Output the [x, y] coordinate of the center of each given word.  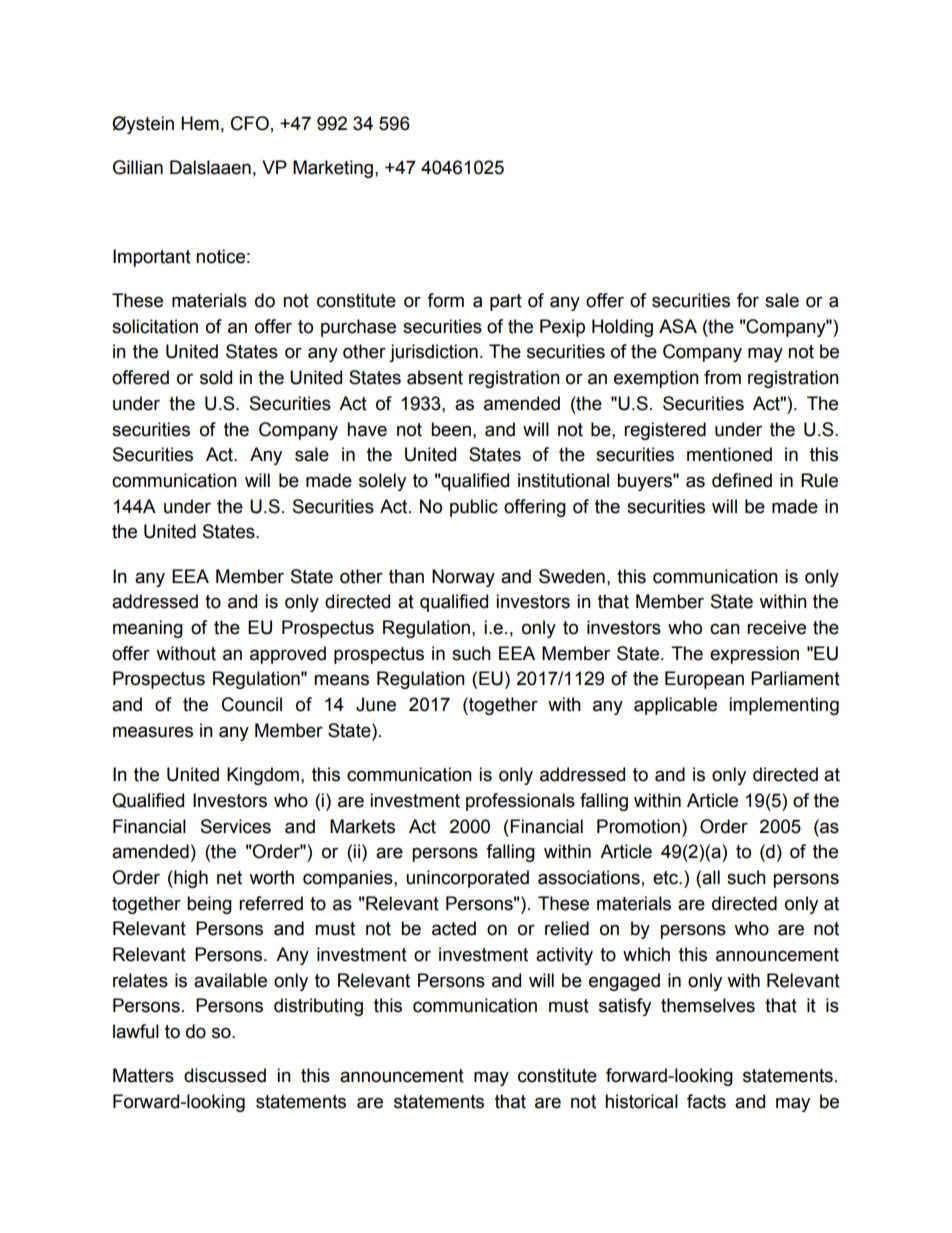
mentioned [729, 454]
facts [706, 1101]
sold [216, 377]
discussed [225, 1075]
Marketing [334, 169]
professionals [520, 802]
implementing [784, 706]
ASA [678, 326]
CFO [250, 123]
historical [641, 1101]
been [451, 429]
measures [153, 732]
